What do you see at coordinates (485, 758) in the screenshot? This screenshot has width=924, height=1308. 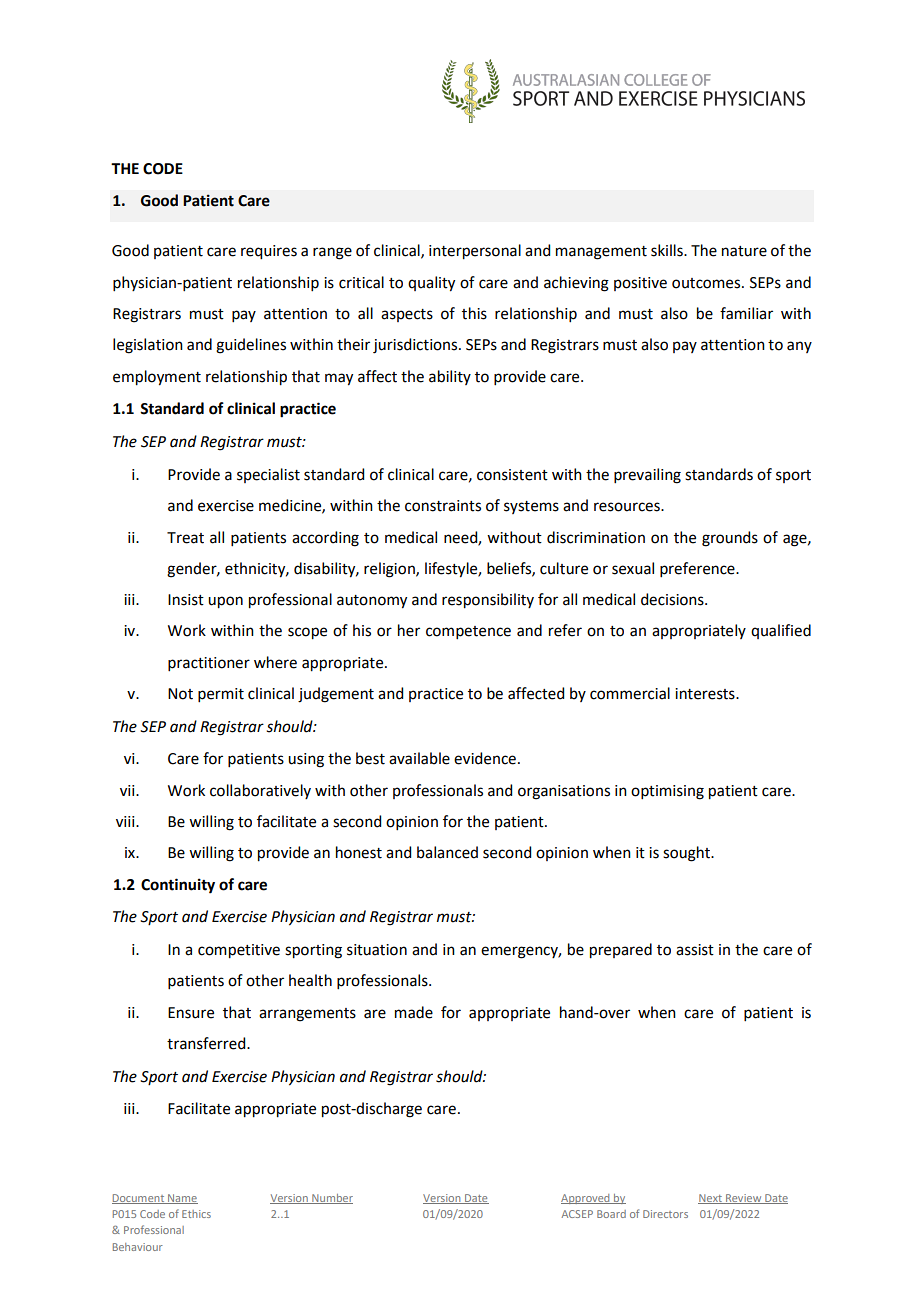 I see `evidence` at bounding box center [485, 758].
